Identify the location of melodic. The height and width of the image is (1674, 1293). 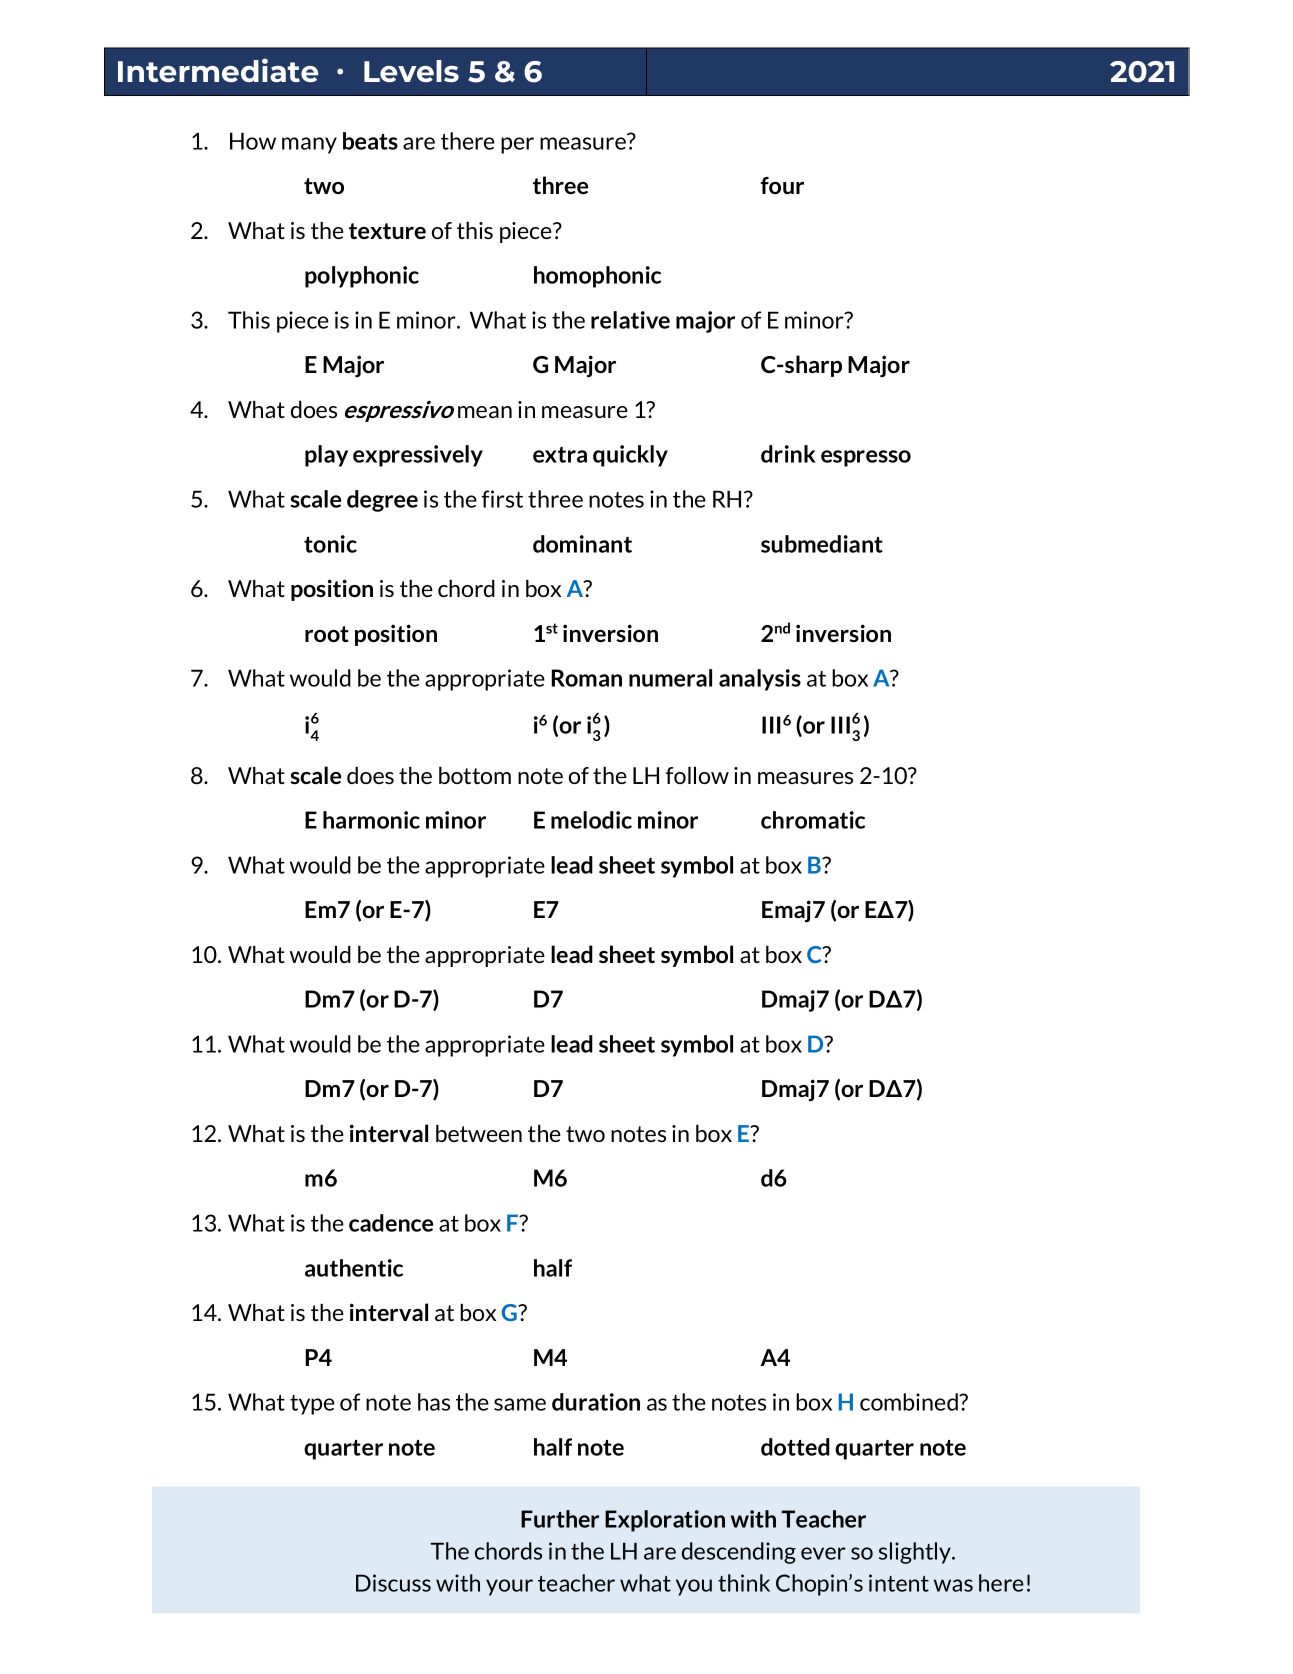
(591, 820).
